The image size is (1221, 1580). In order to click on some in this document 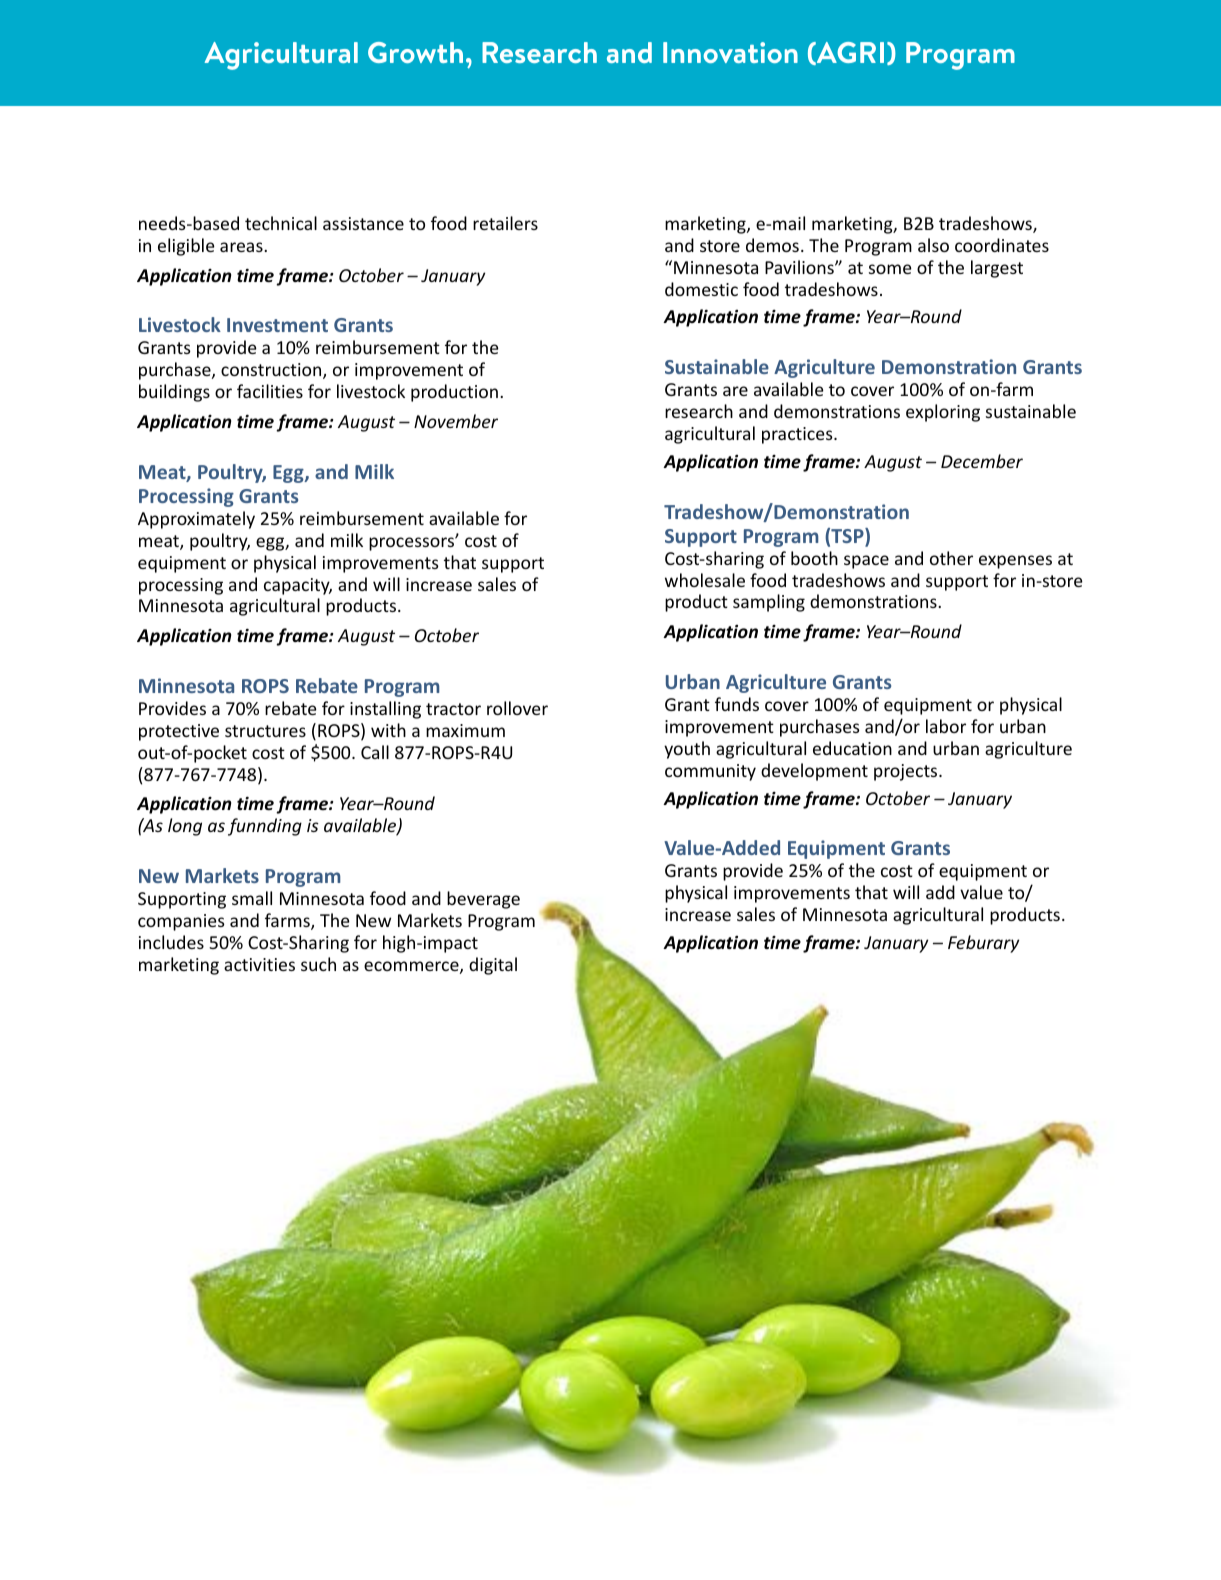, I will do `click(890, 269)`.
